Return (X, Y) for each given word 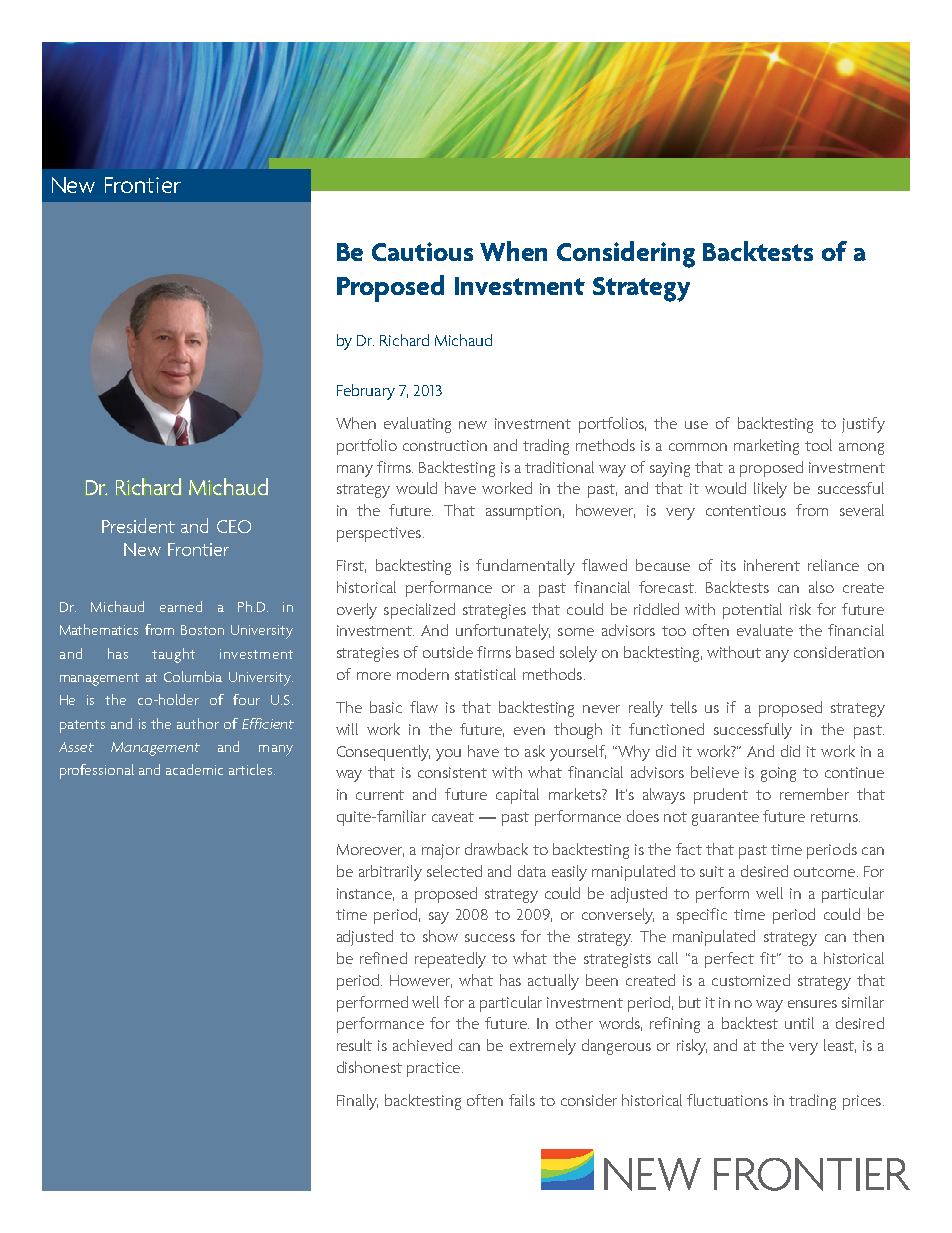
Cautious (422, 251)
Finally (357, 1102)
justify (863, 425)
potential (752, 611)
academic (194, 769)
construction (445, 445)
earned (181, 606)
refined (383, 958)
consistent (452, 772)
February (366, 392)
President (138, 525)
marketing (766, 447)
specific (702, 916)
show (440, 936)
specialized (419, 611)
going (778, 774)
